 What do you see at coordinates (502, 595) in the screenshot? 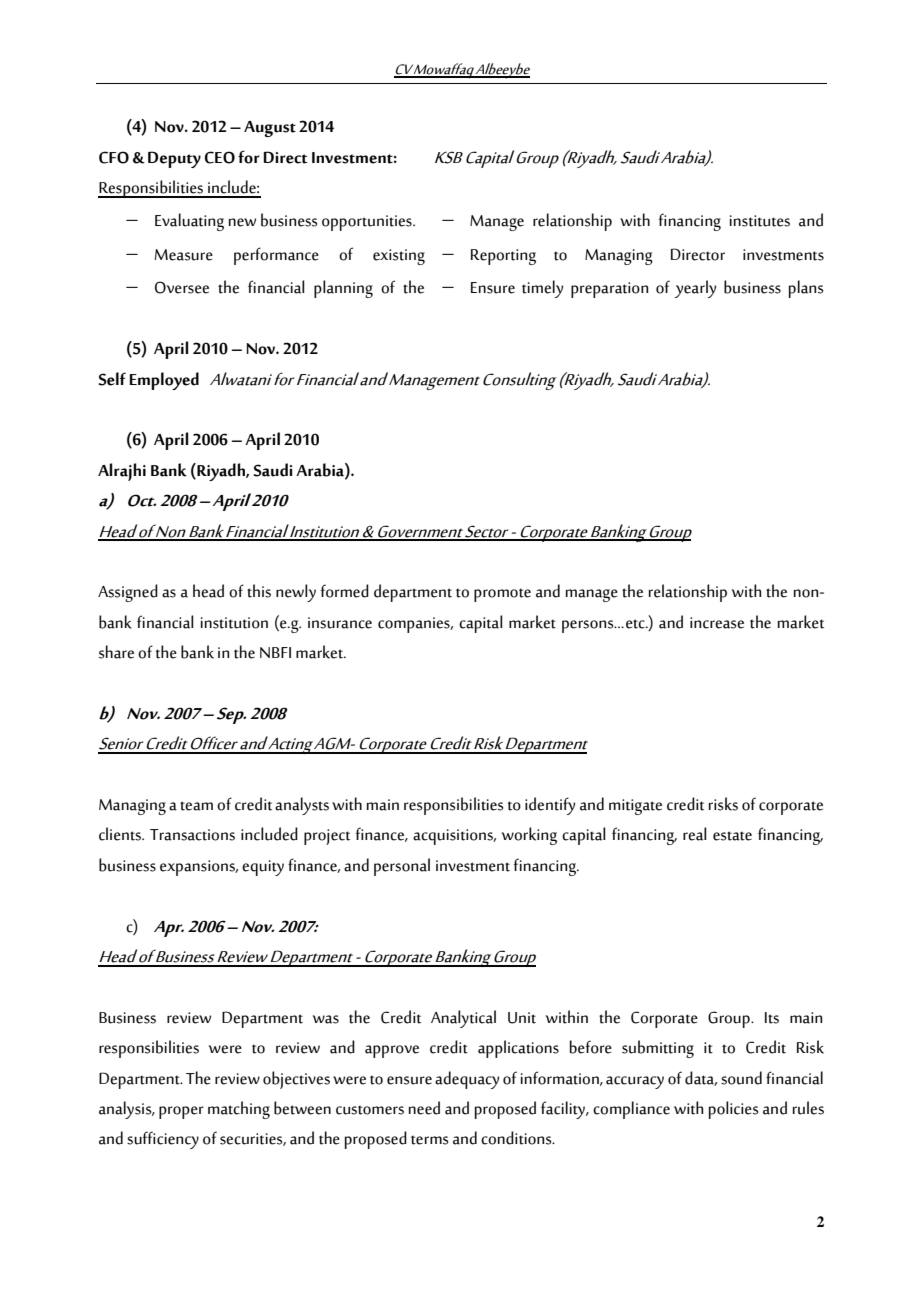
I see `promote` at bounding box center [502, 595].
